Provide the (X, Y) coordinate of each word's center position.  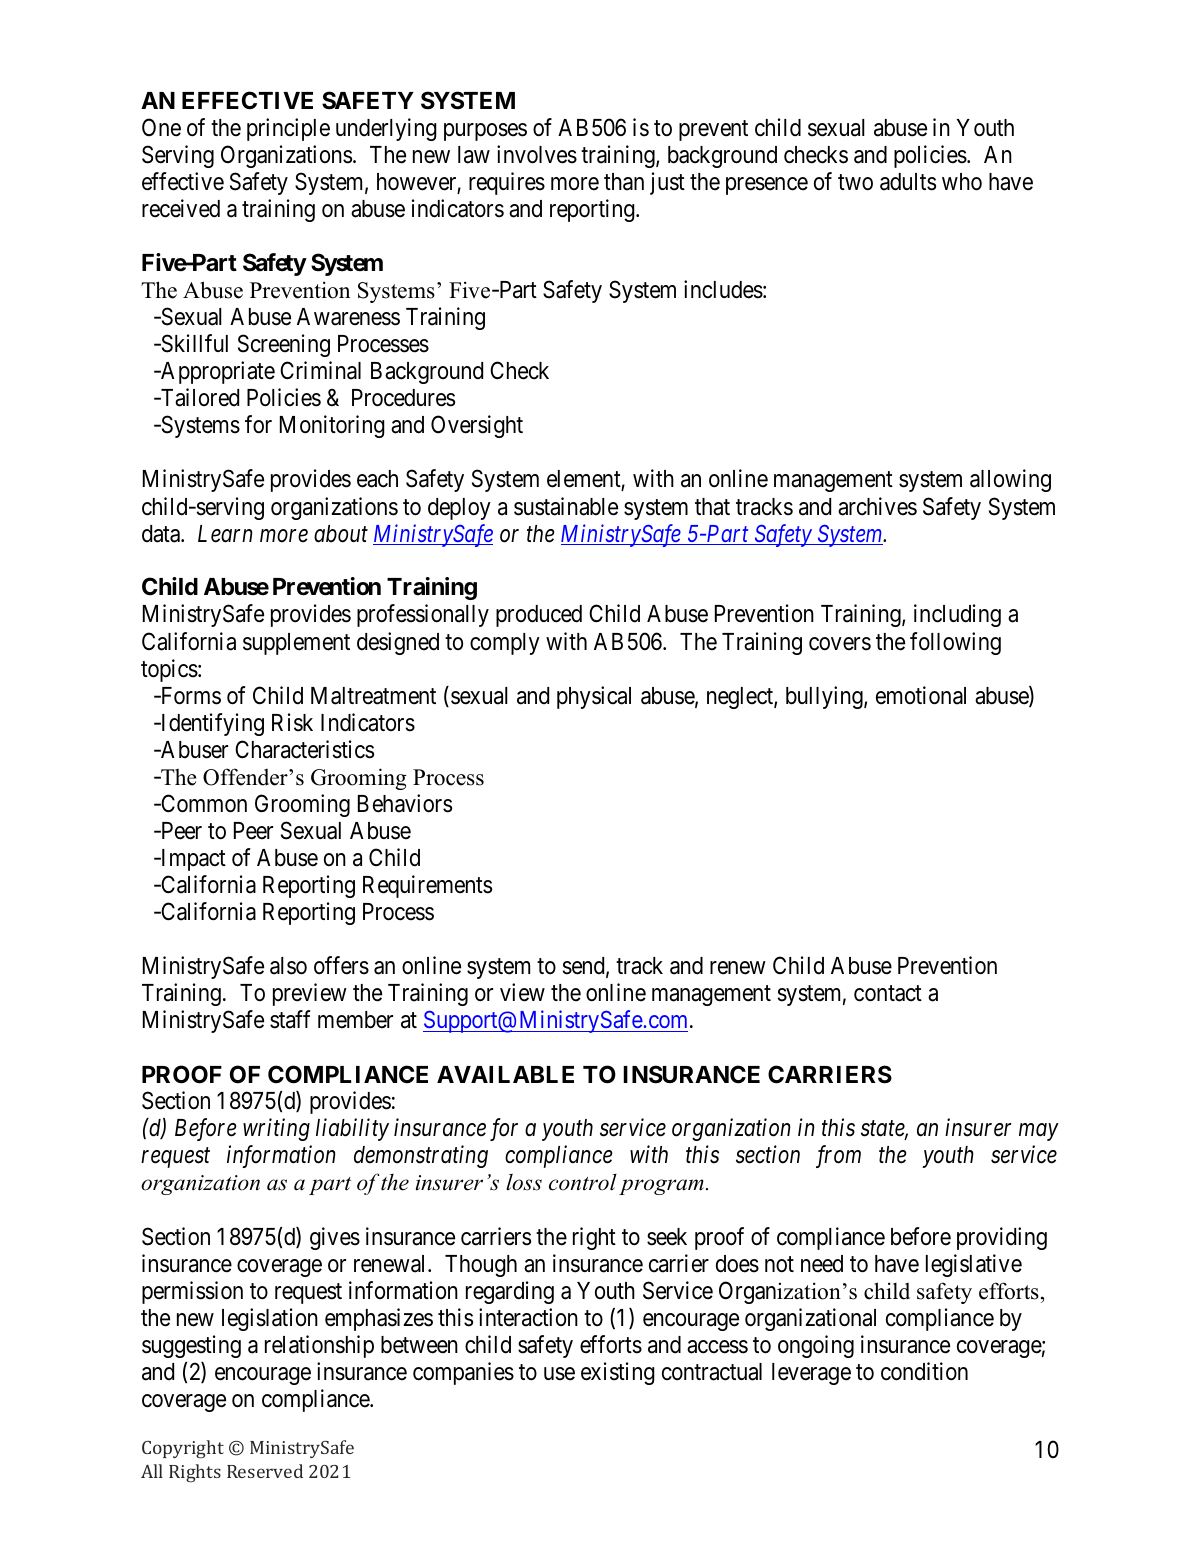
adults (908, 182)
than (624, 182)
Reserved (265, 1471)
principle (288, 129)
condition (924, 1371)
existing (618, 1373)
